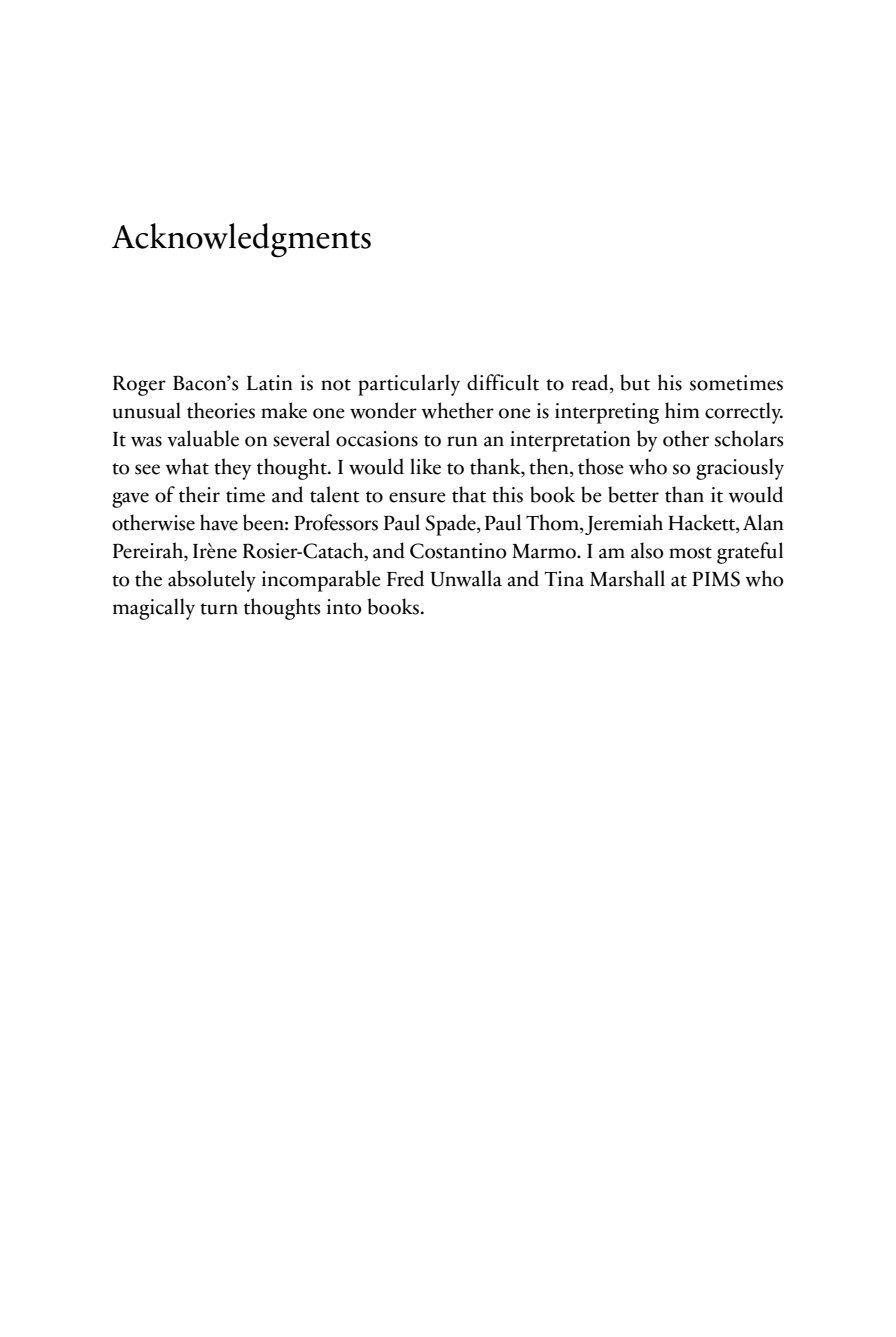  What do you see at coordinates (409, 385) in the page?
I see `particularly` at bounding box center [409, 385].
